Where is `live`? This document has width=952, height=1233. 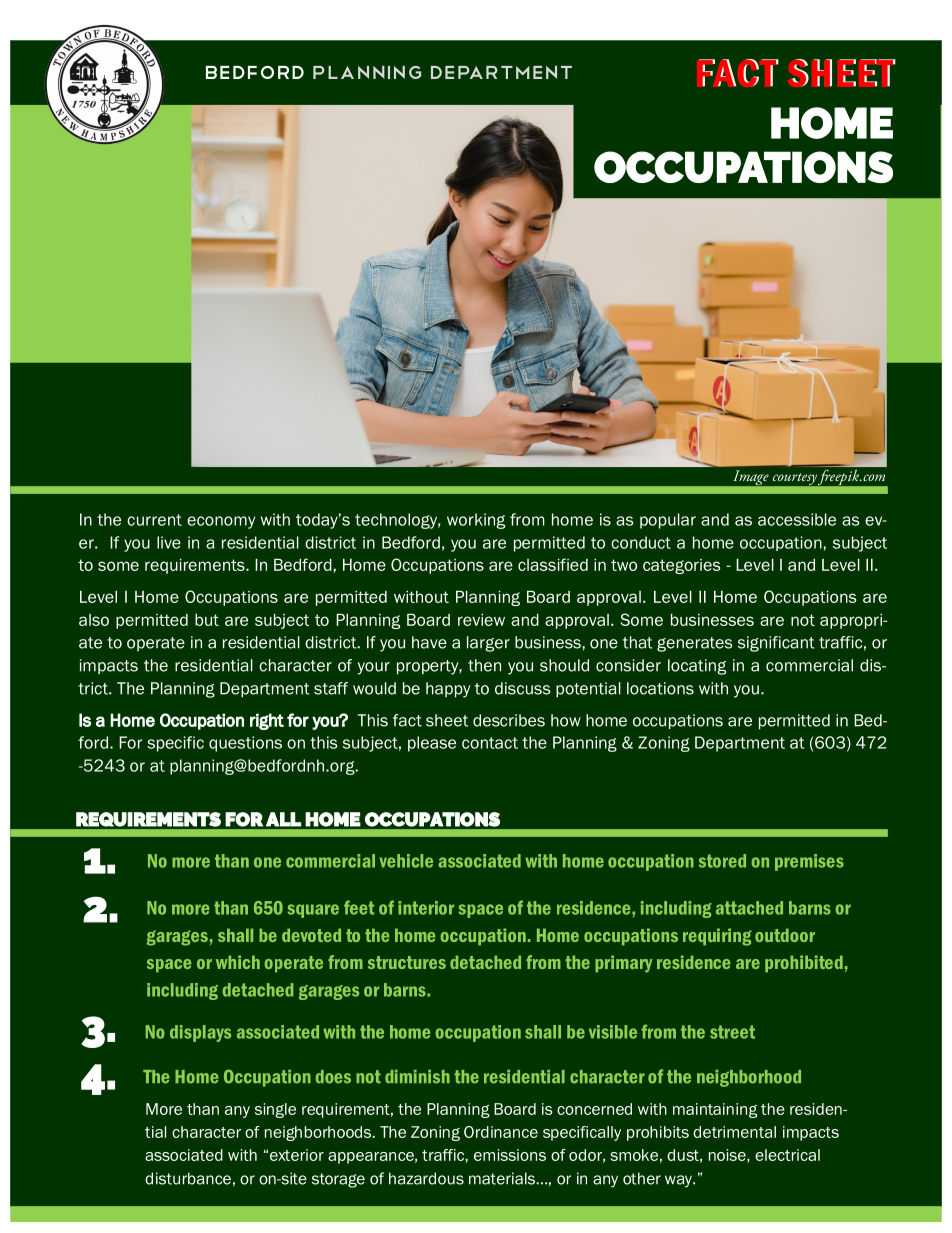
live is located at coordinates (169, 542).
